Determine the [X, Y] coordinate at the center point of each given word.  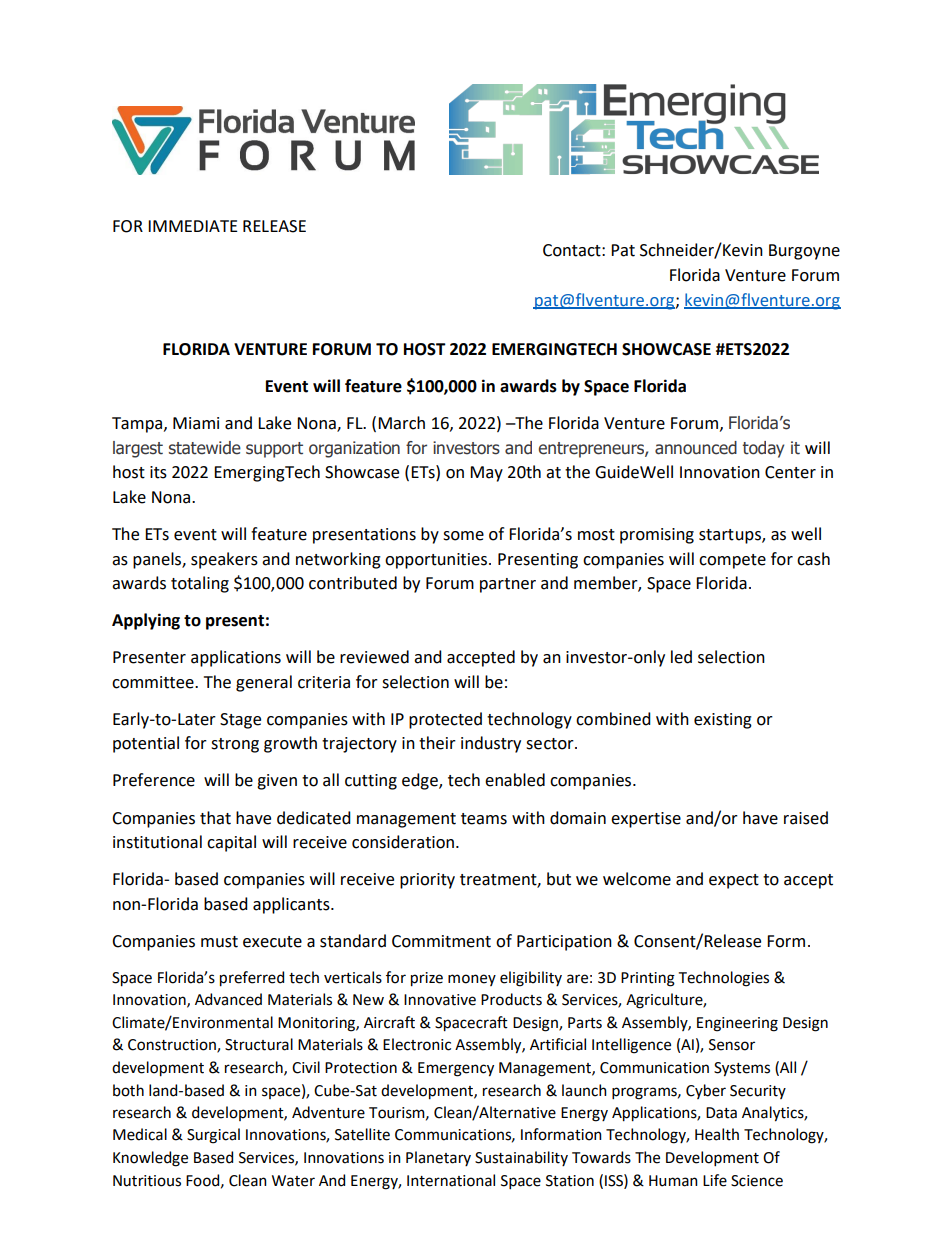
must [219, 942]
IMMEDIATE [193, 226]
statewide [205, 448]
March [401, 423]
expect [734, 881]
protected [445, 720]
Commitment [441, 941]
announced [696, 448]
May [486, 474]
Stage [240, 721]
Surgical [213, 1136]
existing [723, 721]
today [763, 449]
